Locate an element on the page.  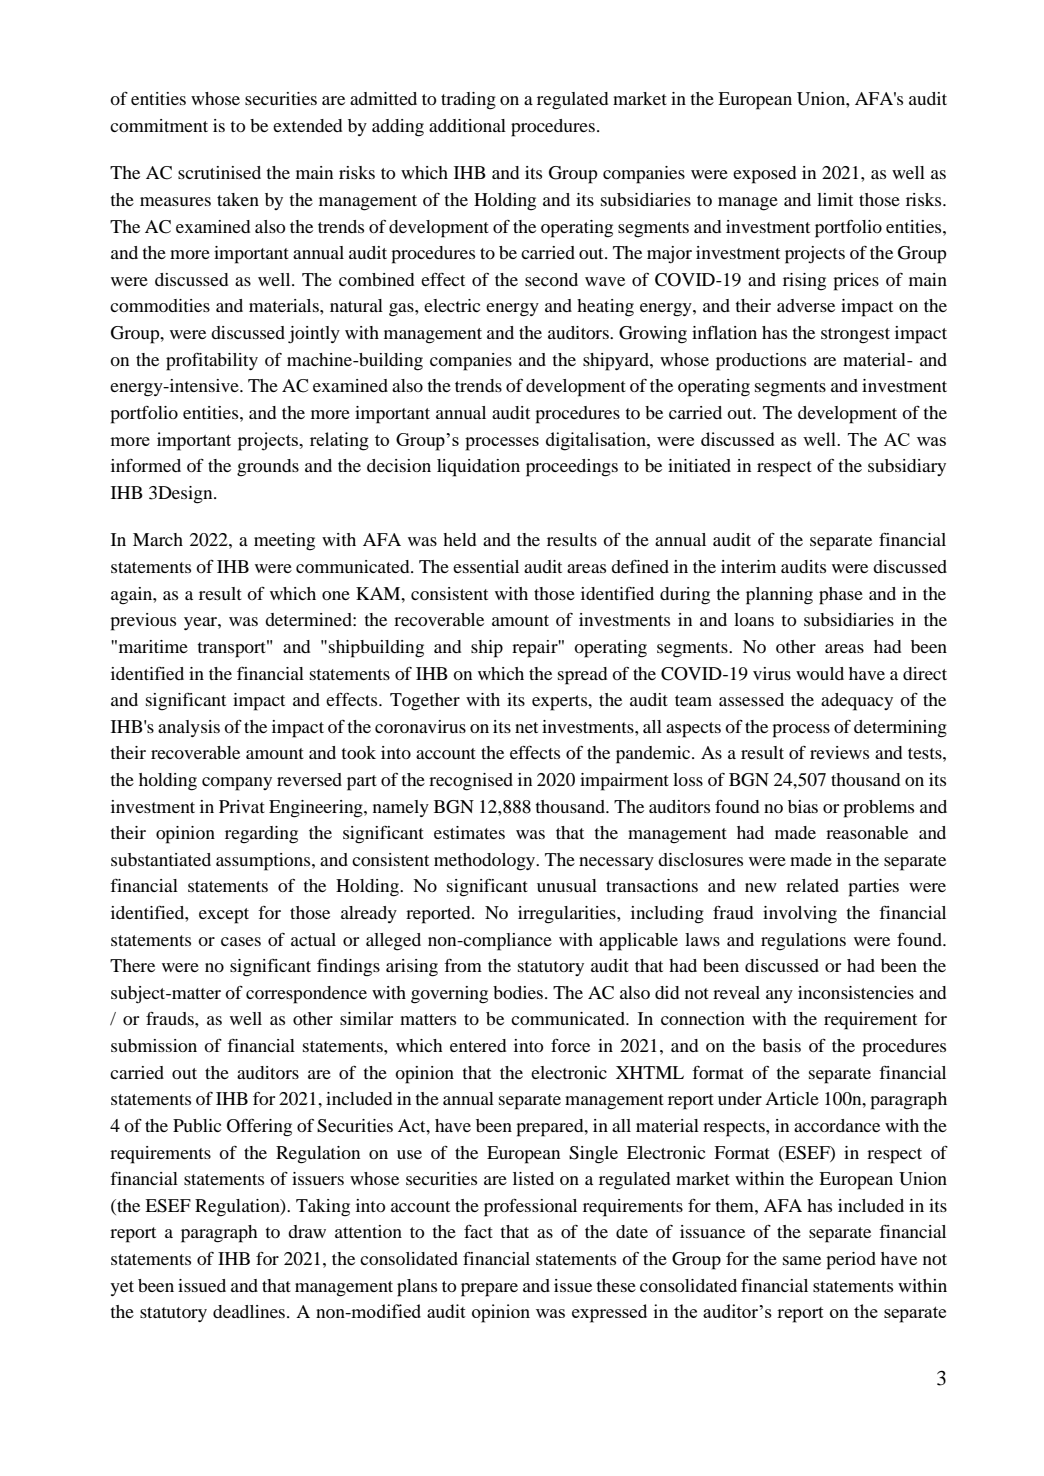
scrutinised is located at coordinates (219, 172).
